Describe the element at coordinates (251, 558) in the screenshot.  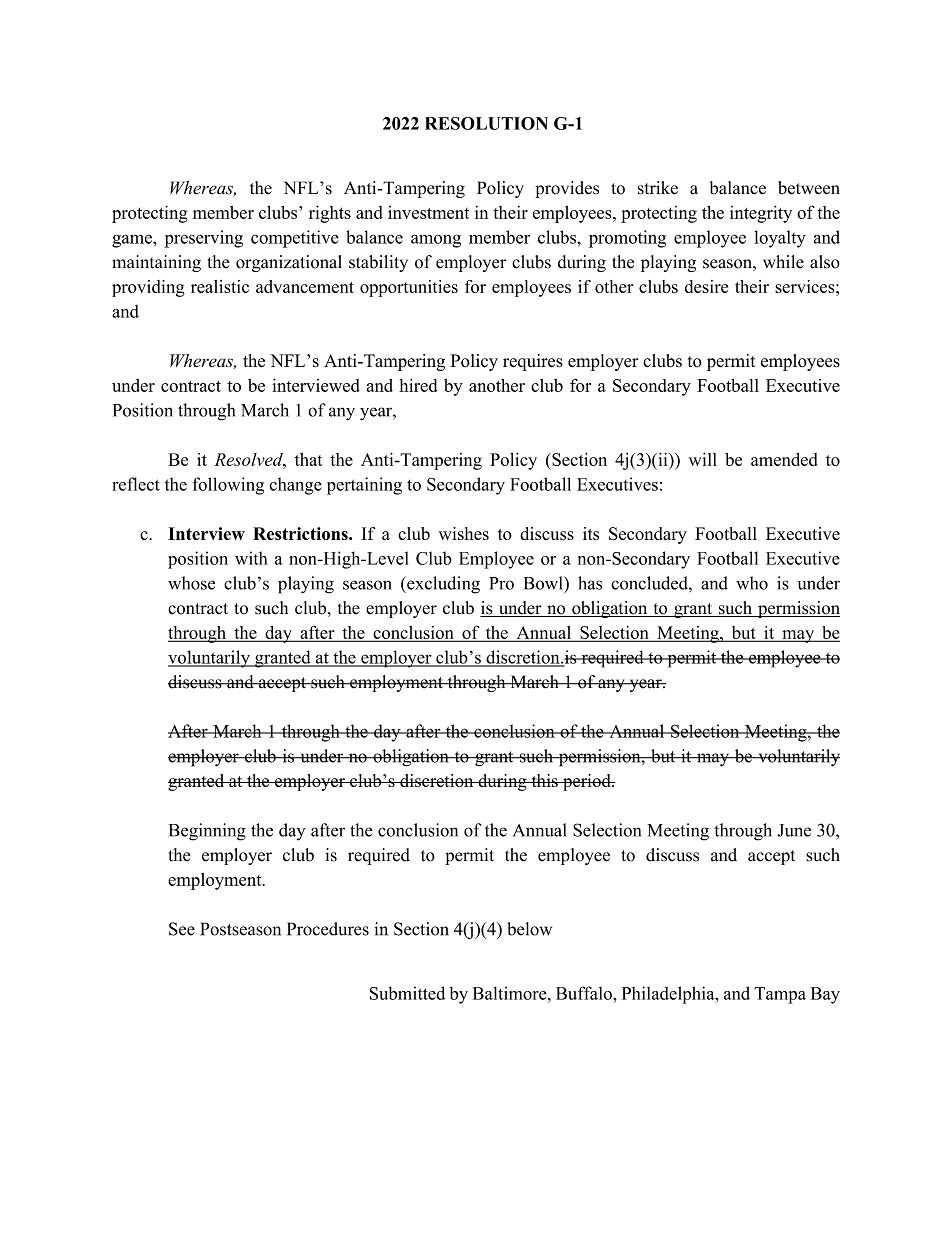
I see `with` at that location.
